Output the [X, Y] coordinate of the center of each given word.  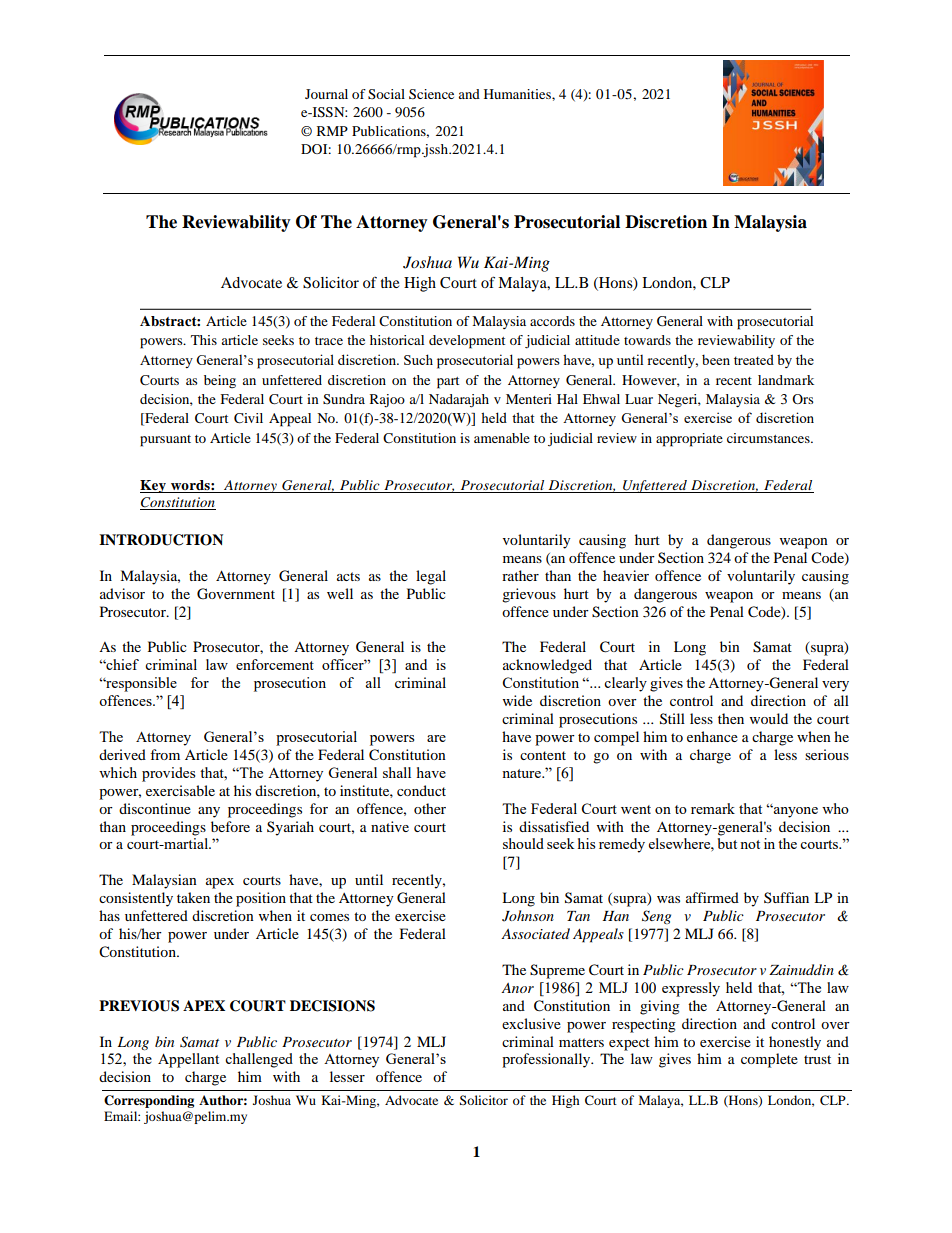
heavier [626, 575]
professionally [547, 1060]
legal [431, 577]
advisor [122, 593]
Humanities [518, 94]
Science [431, 94]
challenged [259, 1060]
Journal [326, 94]
